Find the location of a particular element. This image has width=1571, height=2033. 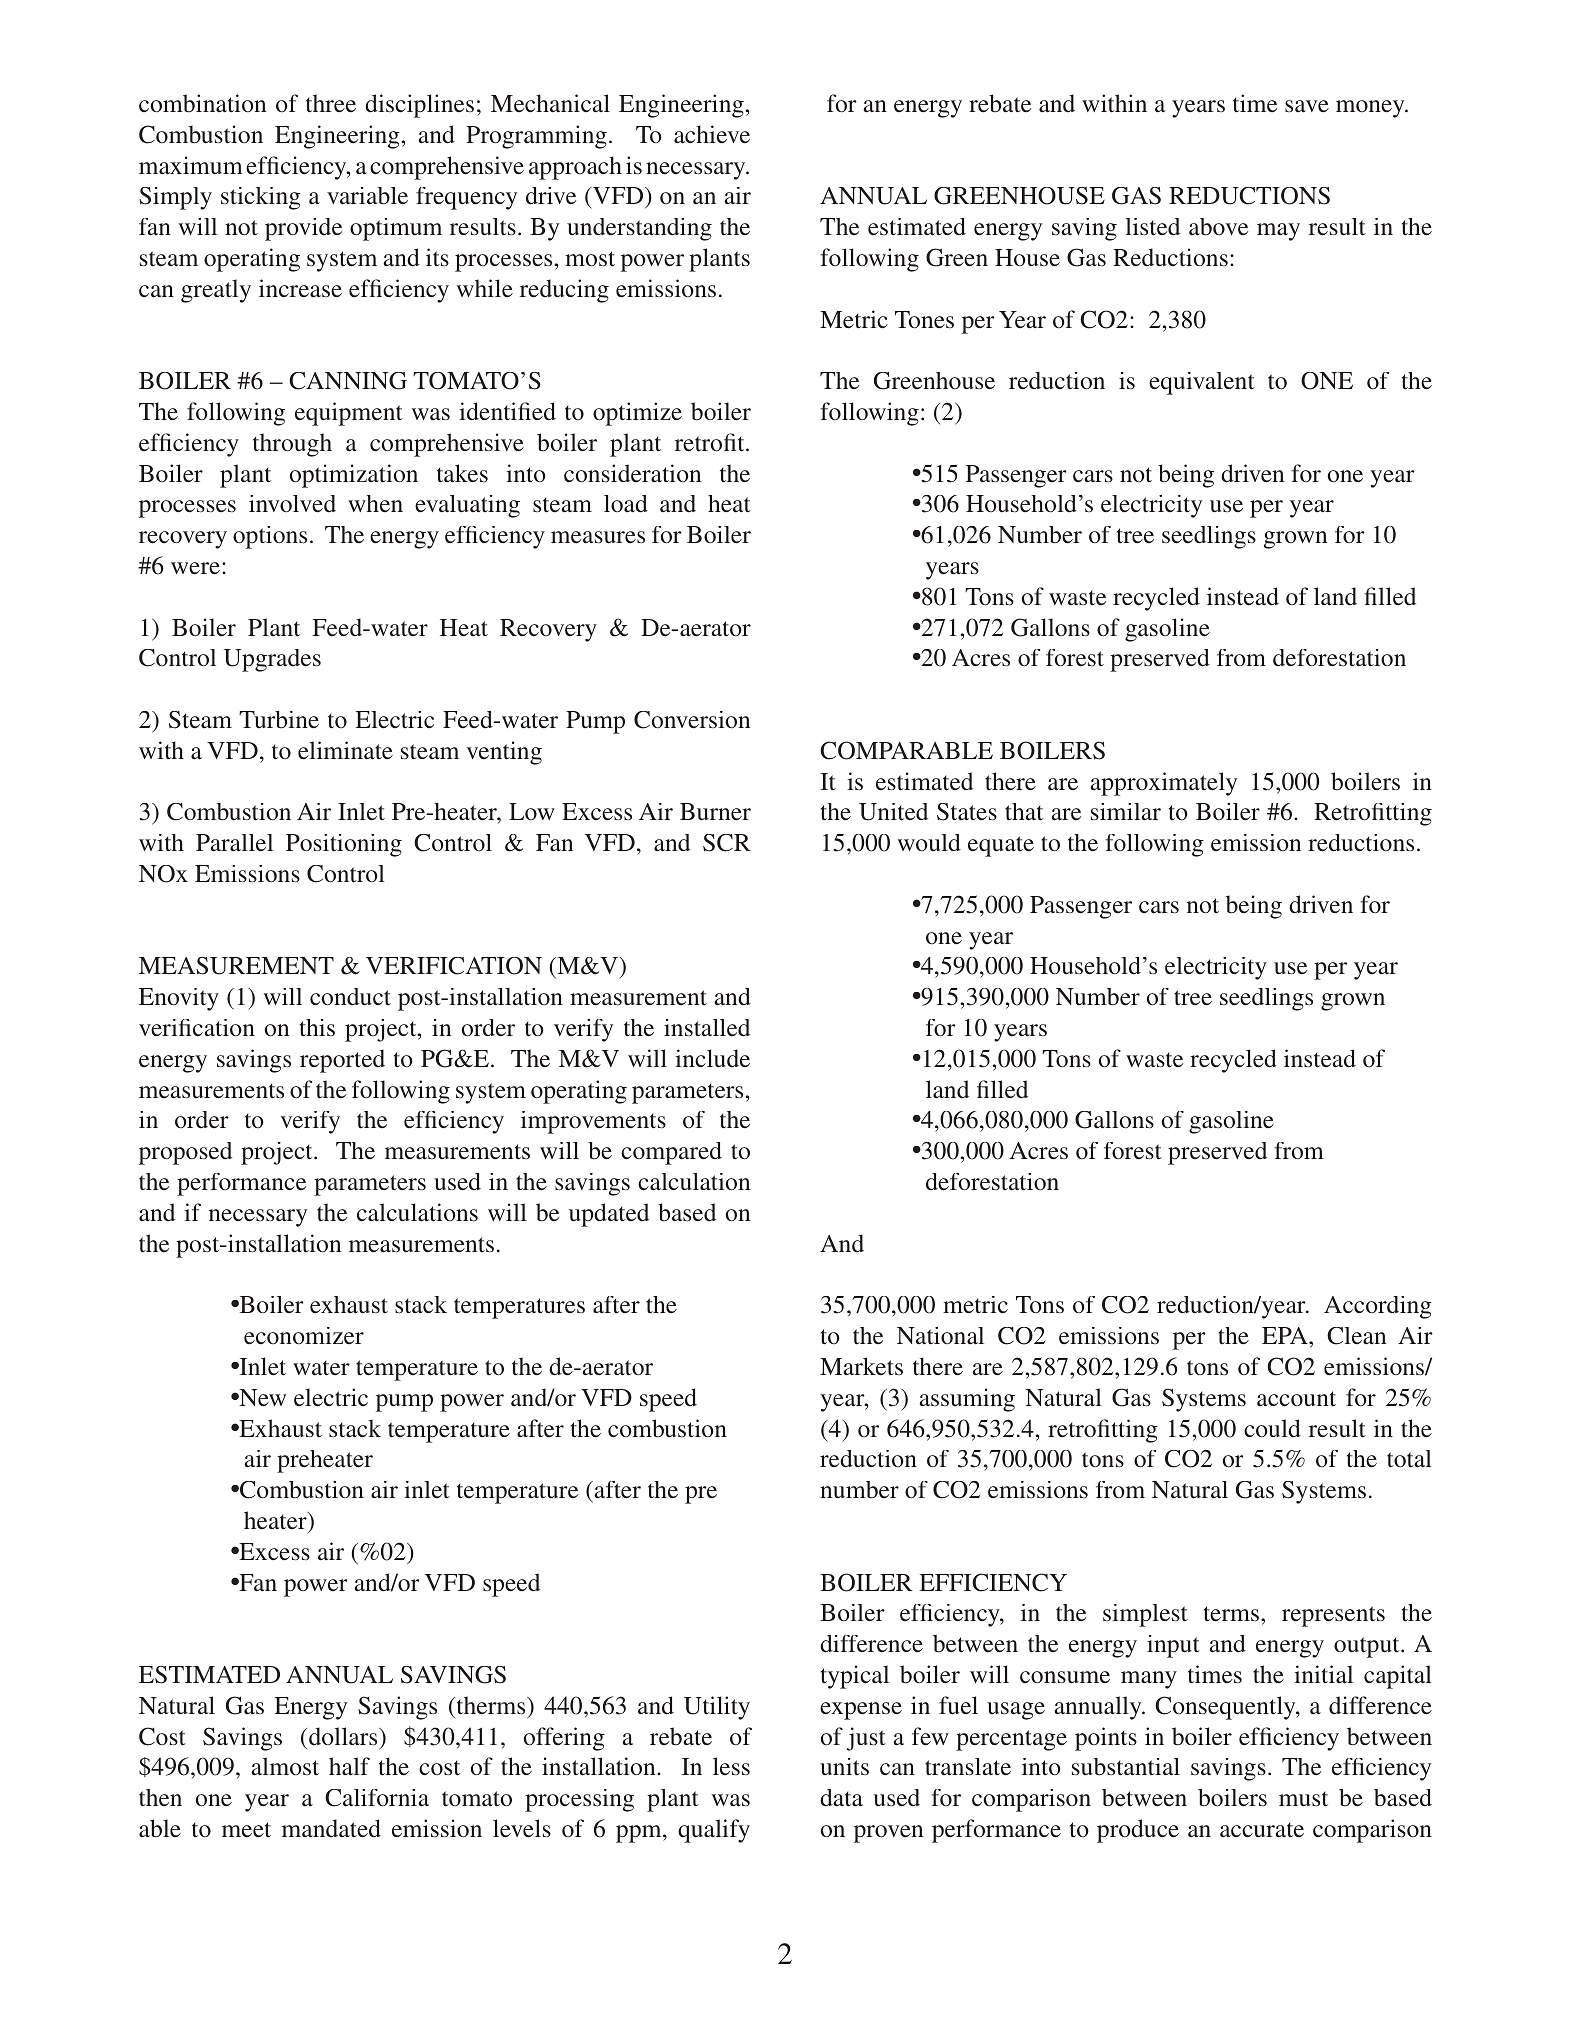

must is located at coordinates (1303, 1799).
